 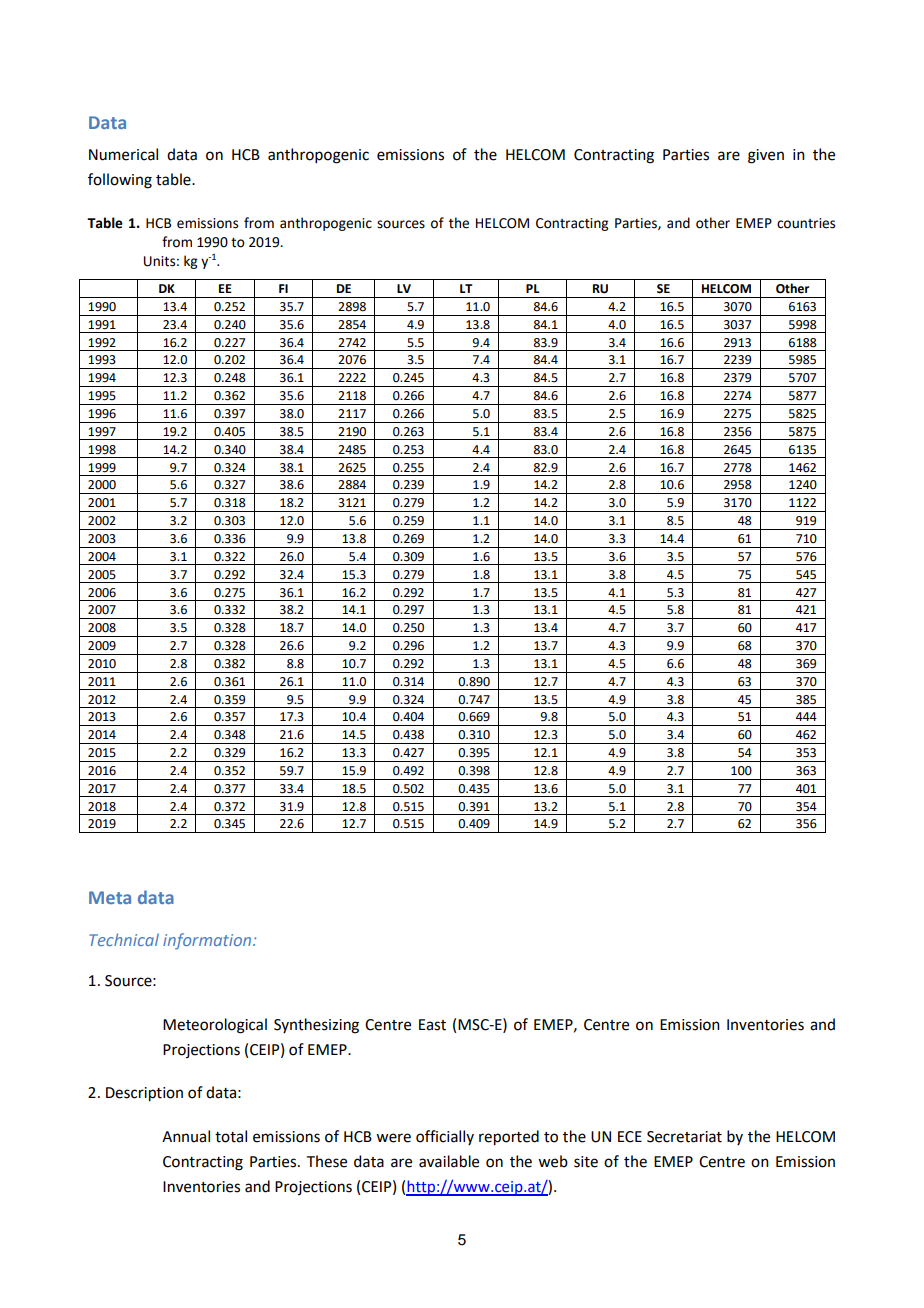 What do you see at coordinates (432, 1025) in the document?
I see `East` at bounding box center [432, 1025].
